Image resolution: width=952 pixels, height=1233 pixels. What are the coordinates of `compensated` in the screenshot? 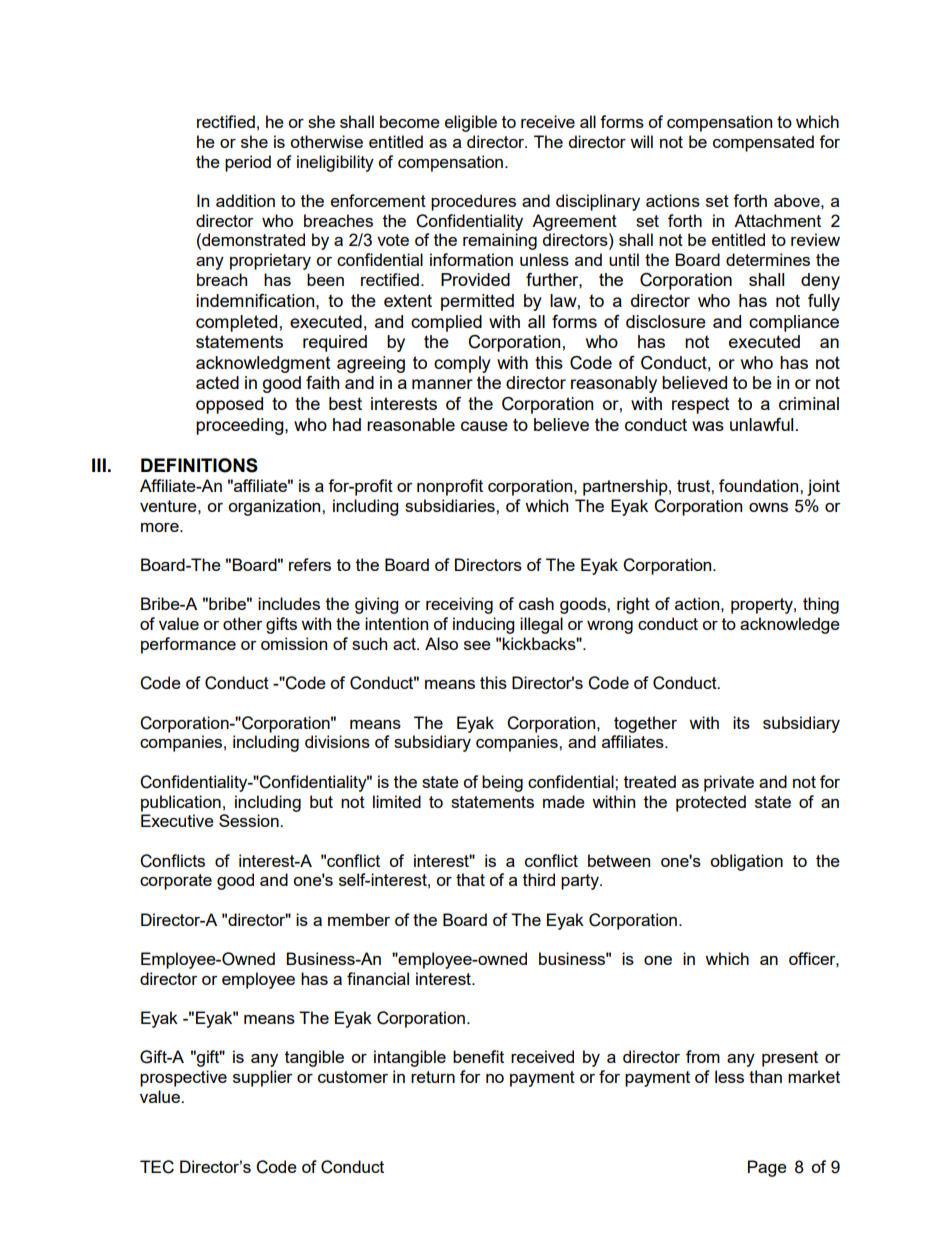 It's located at (763, 143).
